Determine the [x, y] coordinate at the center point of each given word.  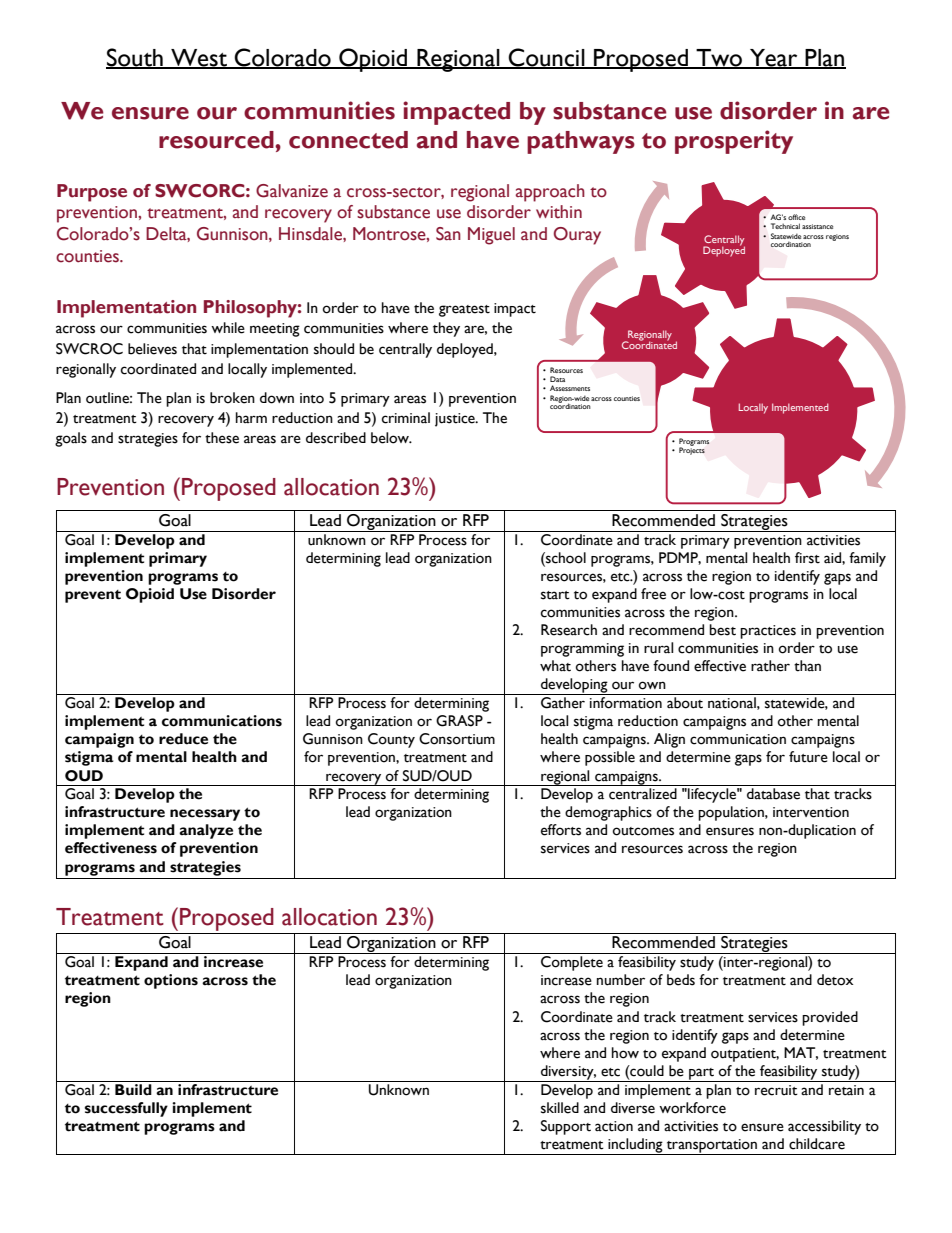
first [807, 558]
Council [547, 58]
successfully [126, 1109]
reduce [183, 739]
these [222, 438]
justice [456, 420]
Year [774, 58]
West [199, 58]
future [808, 757]
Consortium [457, 739]
